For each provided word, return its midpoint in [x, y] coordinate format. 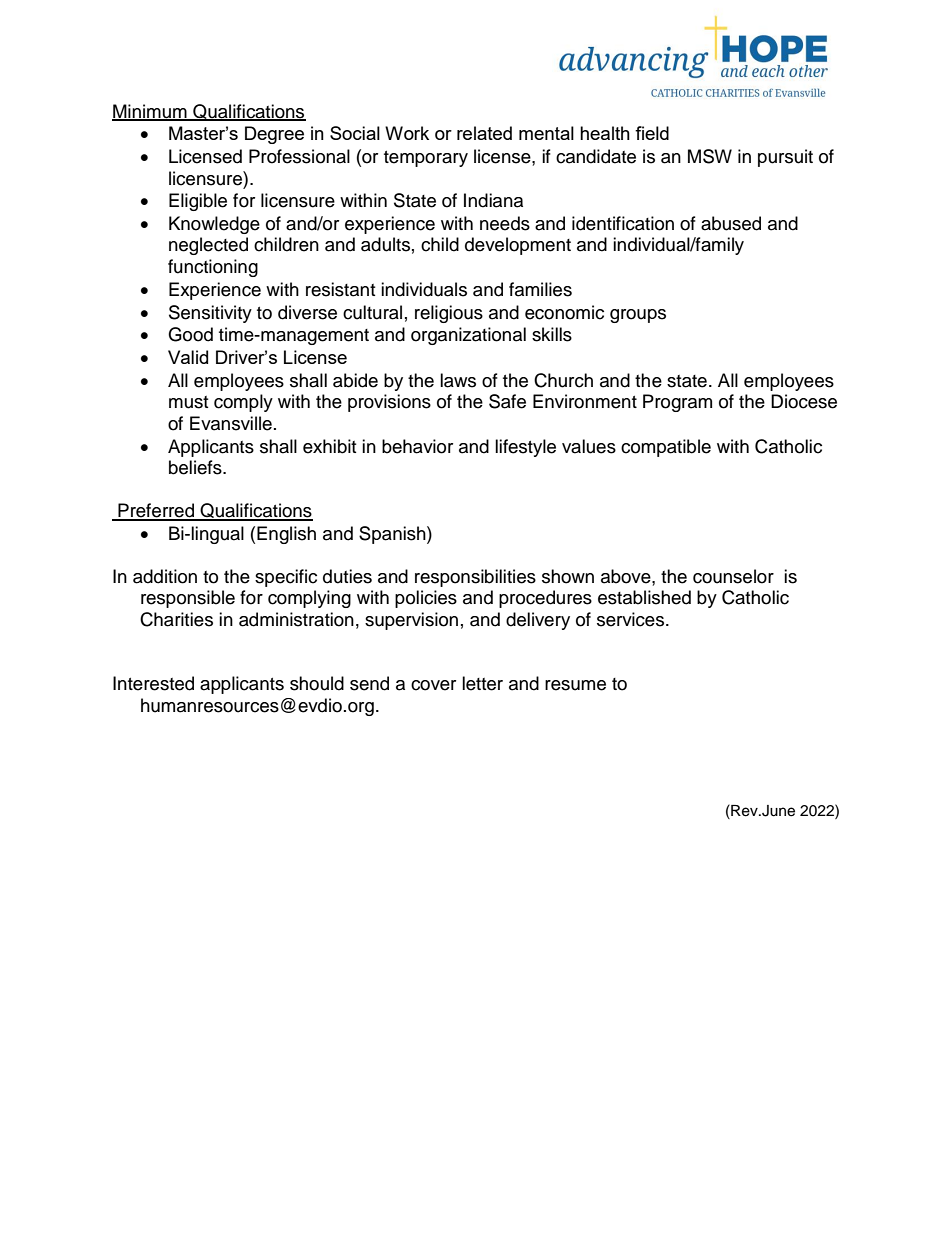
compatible [666, 448]
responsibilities [475, 578]
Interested [153, 683]
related [484, 133]
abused [731, 223]
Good [190, 334]
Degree [274, 135]
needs [505, 223]
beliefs [196, 467]
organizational [468, 336]
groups [638, 316]
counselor [733, 576]
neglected [208, 246]
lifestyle [525, 448]
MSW [710, 156]
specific [286, 578]
